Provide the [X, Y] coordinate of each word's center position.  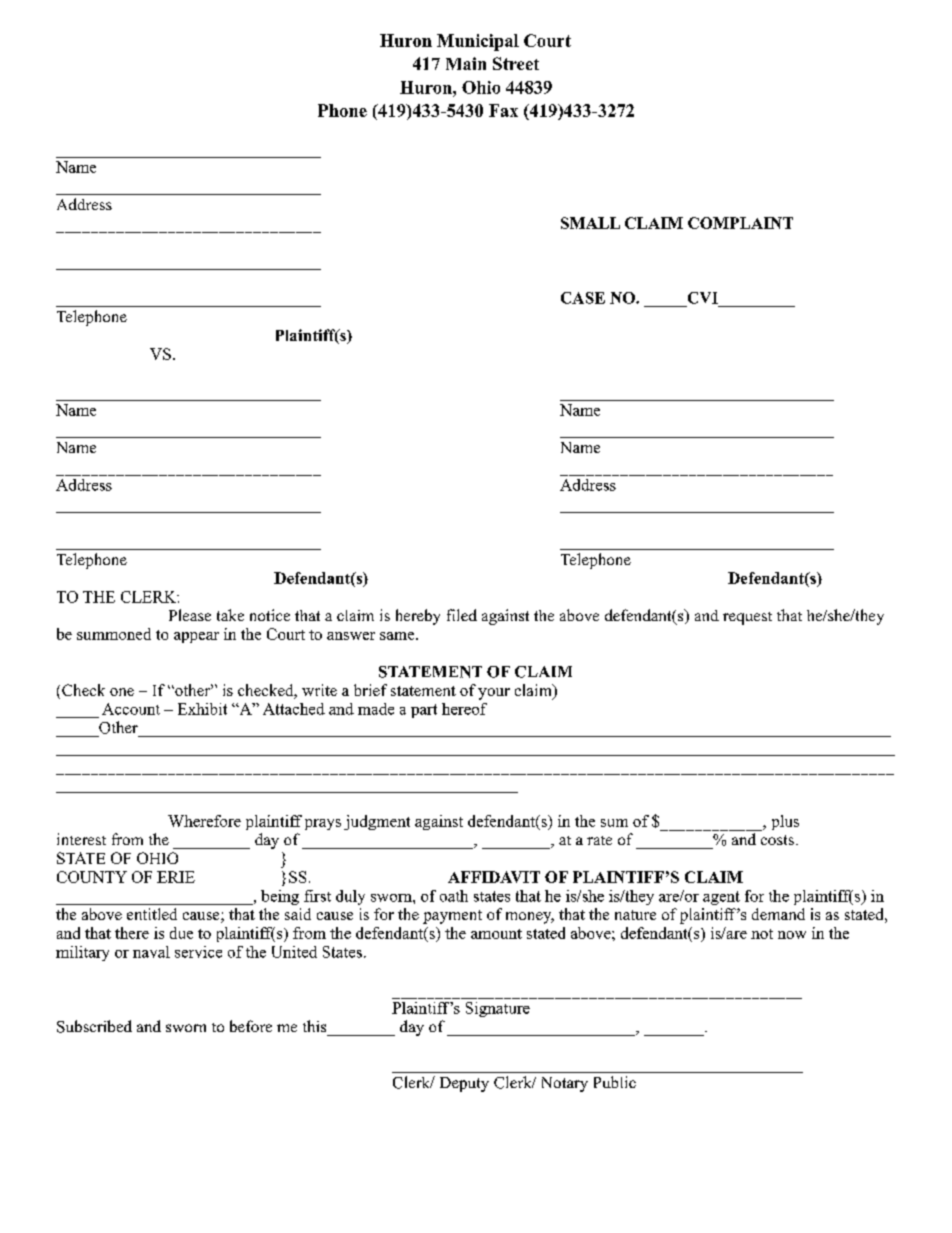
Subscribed [94, 1026]
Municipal [478, 42]
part [424, 711]
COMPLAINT [740, 223]
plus [785, 822]
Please [190, 615]
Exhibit [202, 709]
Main [466, 63]
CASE [583, 298]
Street [516, 63]
